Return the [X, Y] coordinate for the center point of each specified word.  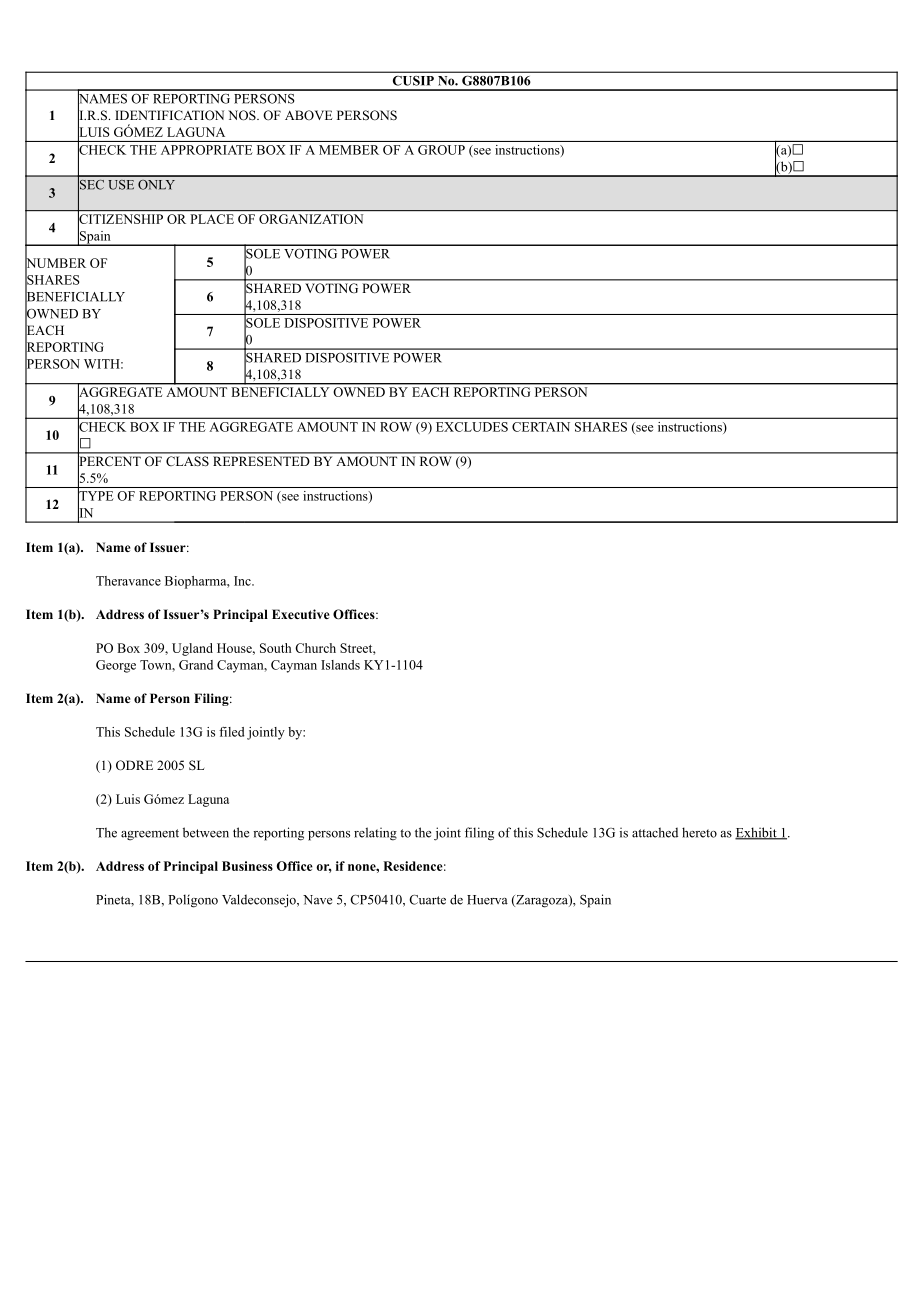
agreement [150, 835]
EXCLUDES [472, 427]
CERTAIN [541, 427]
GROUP [441, 150]
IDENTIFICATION [169, 115]
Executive [300, 614]
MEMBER [349, 150]
